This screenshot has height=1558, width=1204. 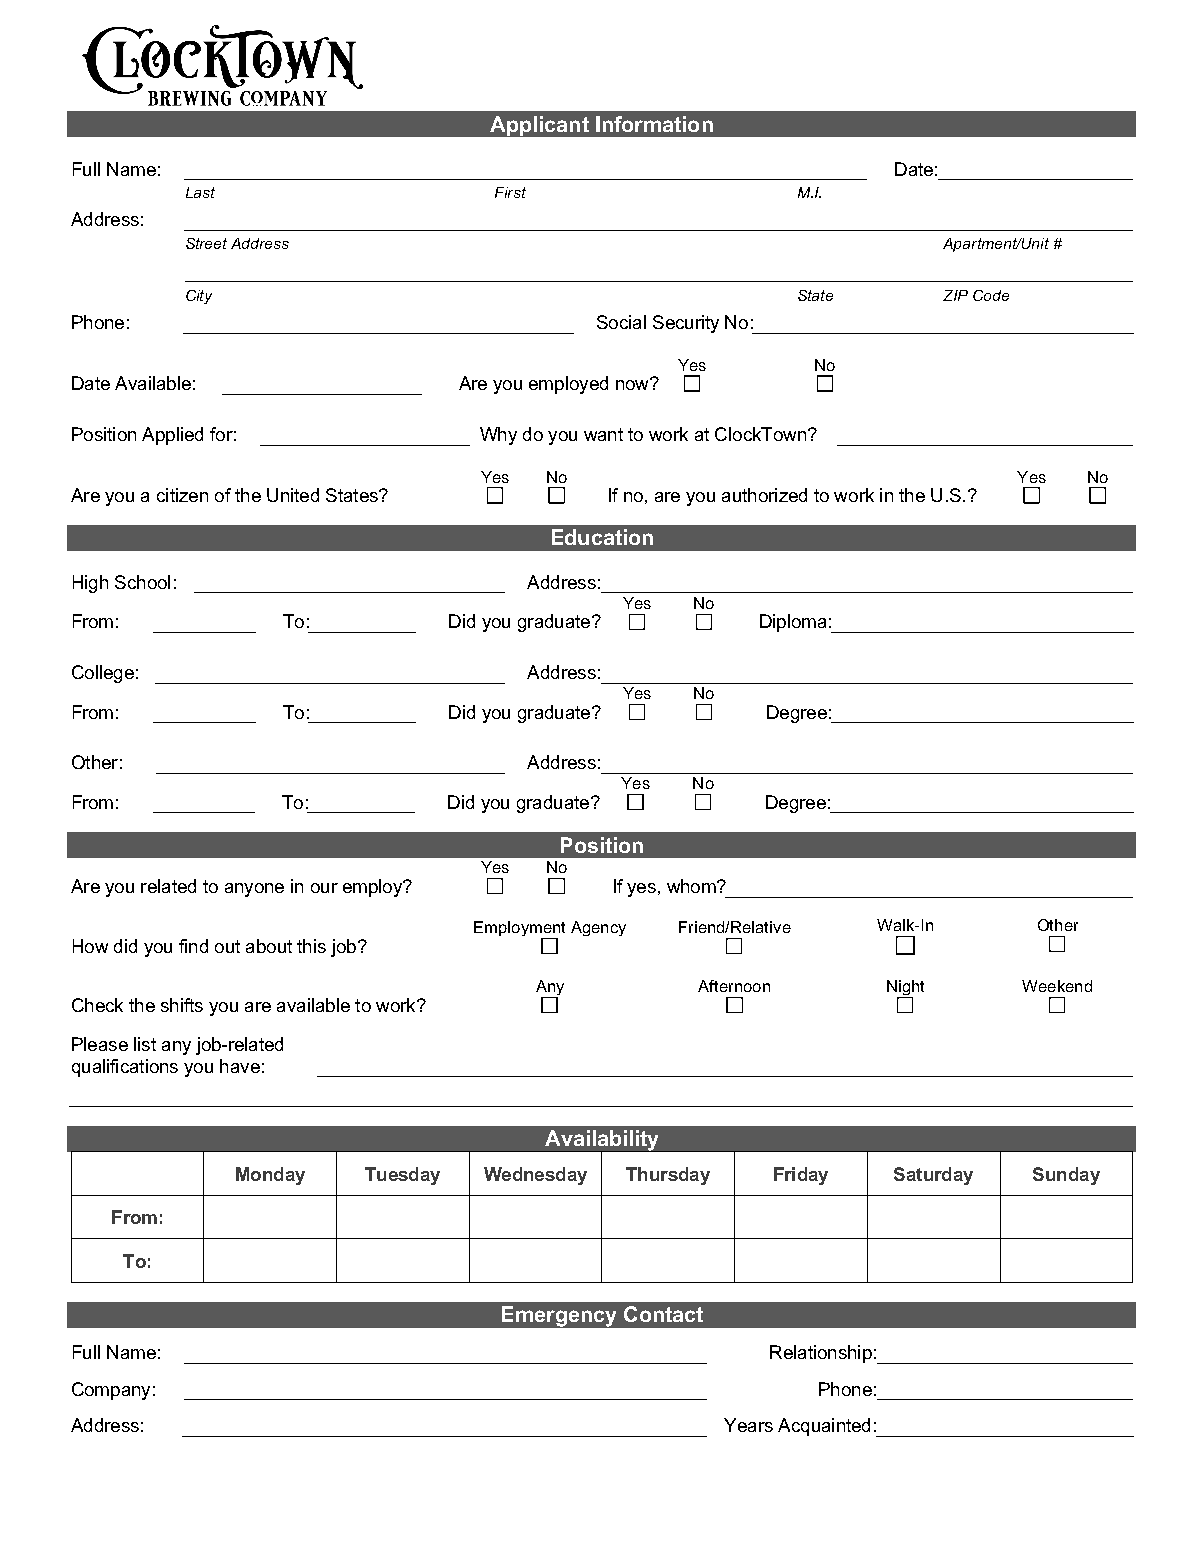 I want to click on ZIP, so click(x=955, y=295).
